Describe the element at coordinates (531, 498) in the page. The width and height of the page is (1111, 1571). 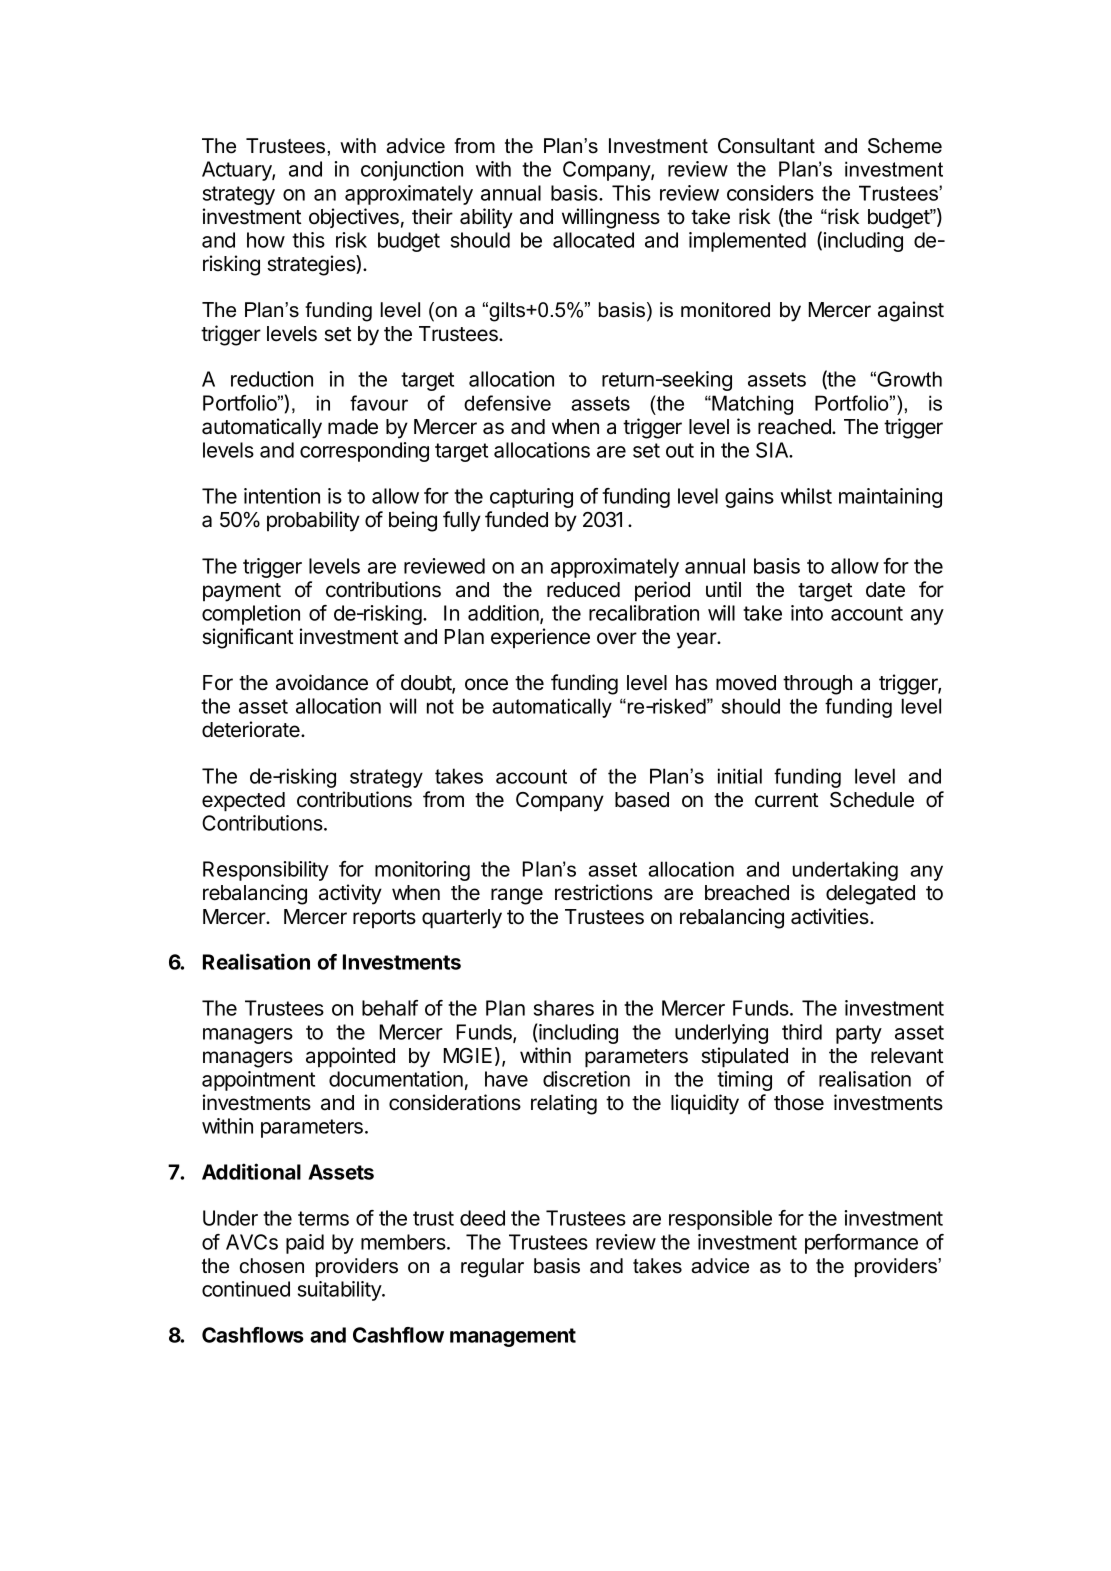
I see `capturing` at that location.
